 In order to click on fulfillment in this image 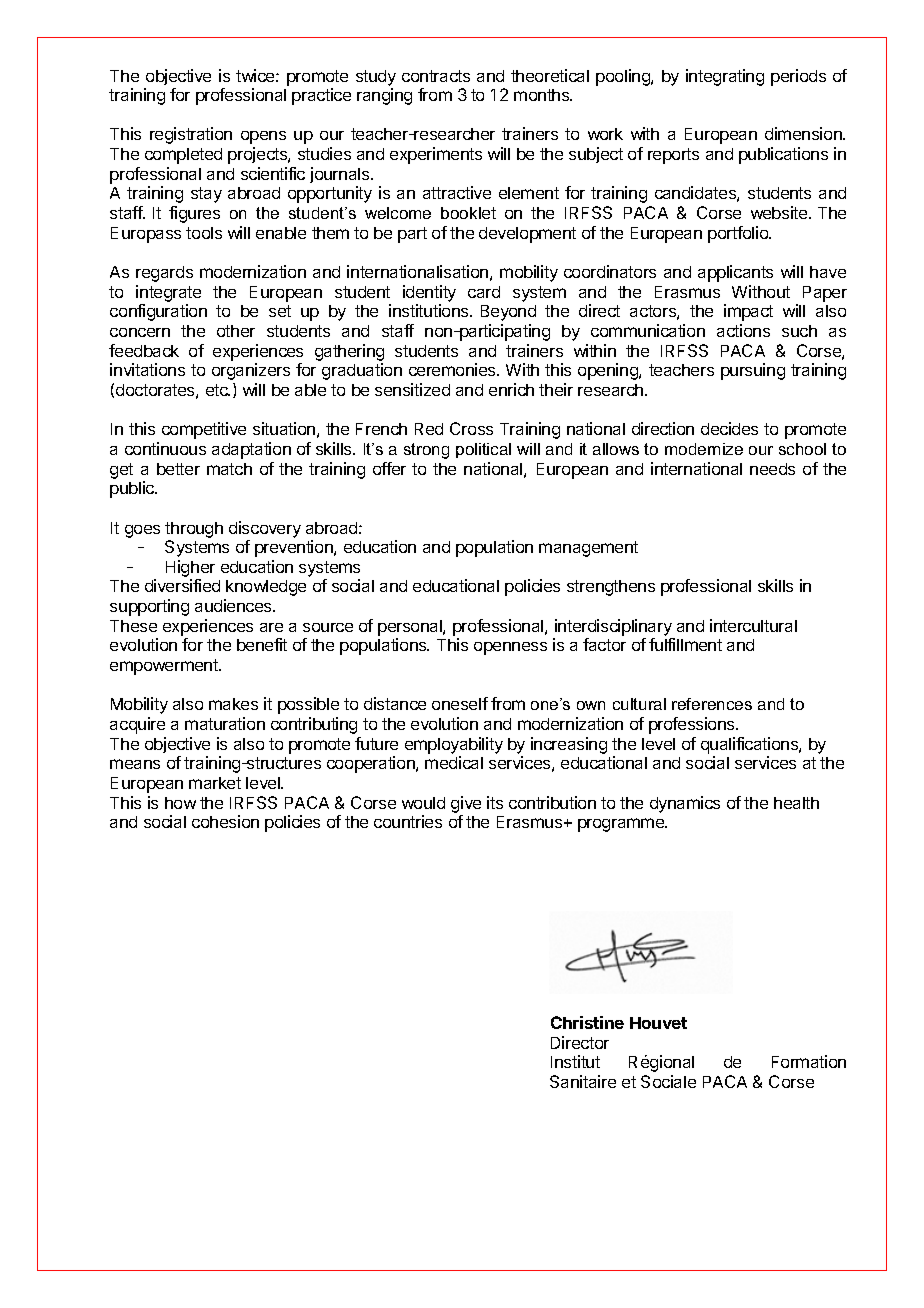, I will do `click(685, 644)`.
